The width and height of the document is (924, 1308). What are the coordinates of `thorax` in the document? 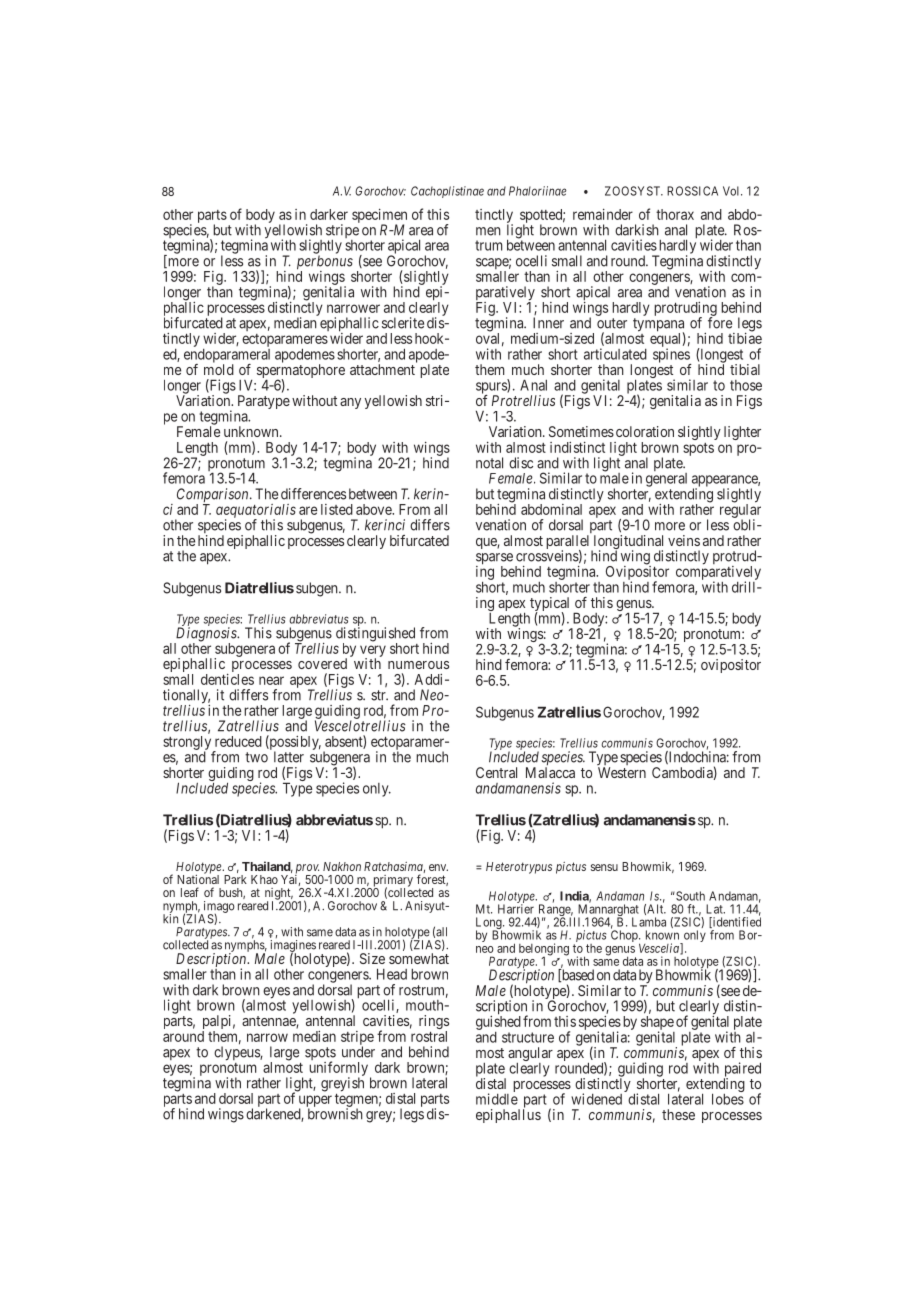 It's located at (675, 214).
